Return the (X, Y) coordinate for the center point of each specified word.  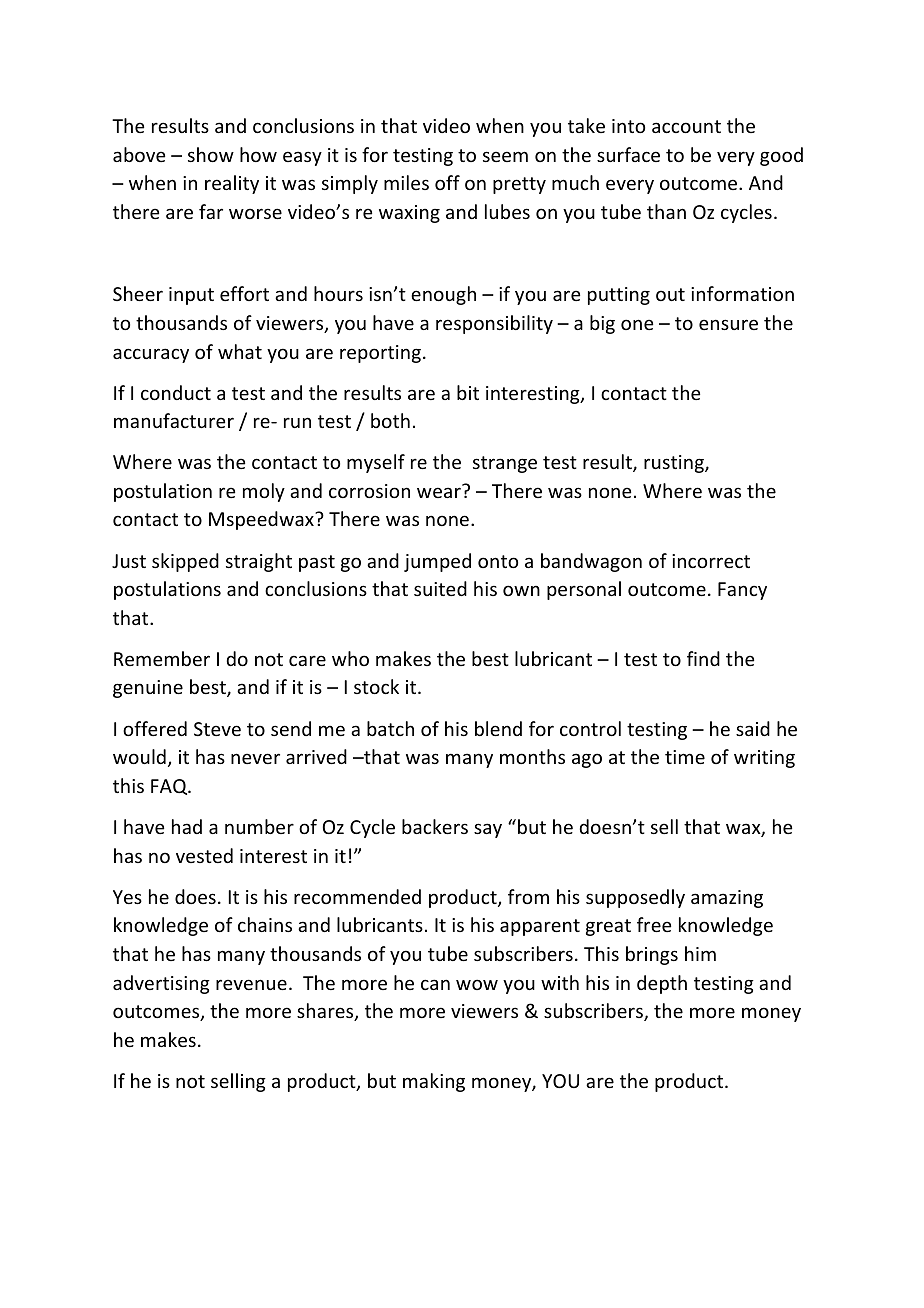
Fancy (742, 591)
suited (440, 588)
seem (505, 156)
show (211, 154)
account (686, 126)
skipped (185, 562)
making (434, 1082)
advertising (161, 984)
